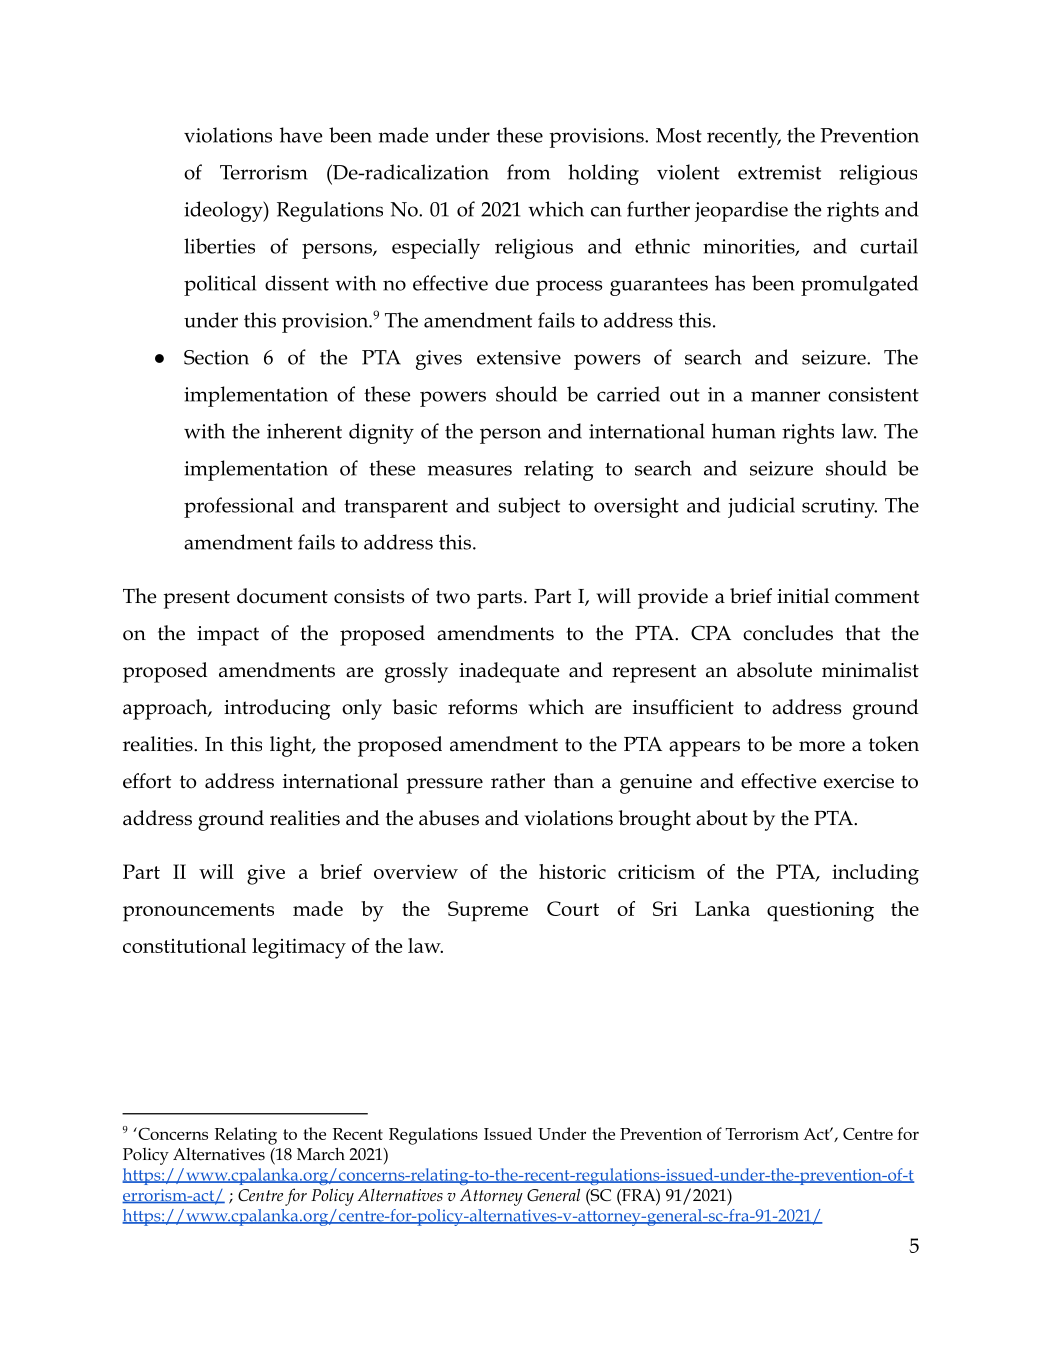  What do you see at coordinates (488, 911) in the screenshot?
I see `Supreme` at bounding box center [488, 911].
